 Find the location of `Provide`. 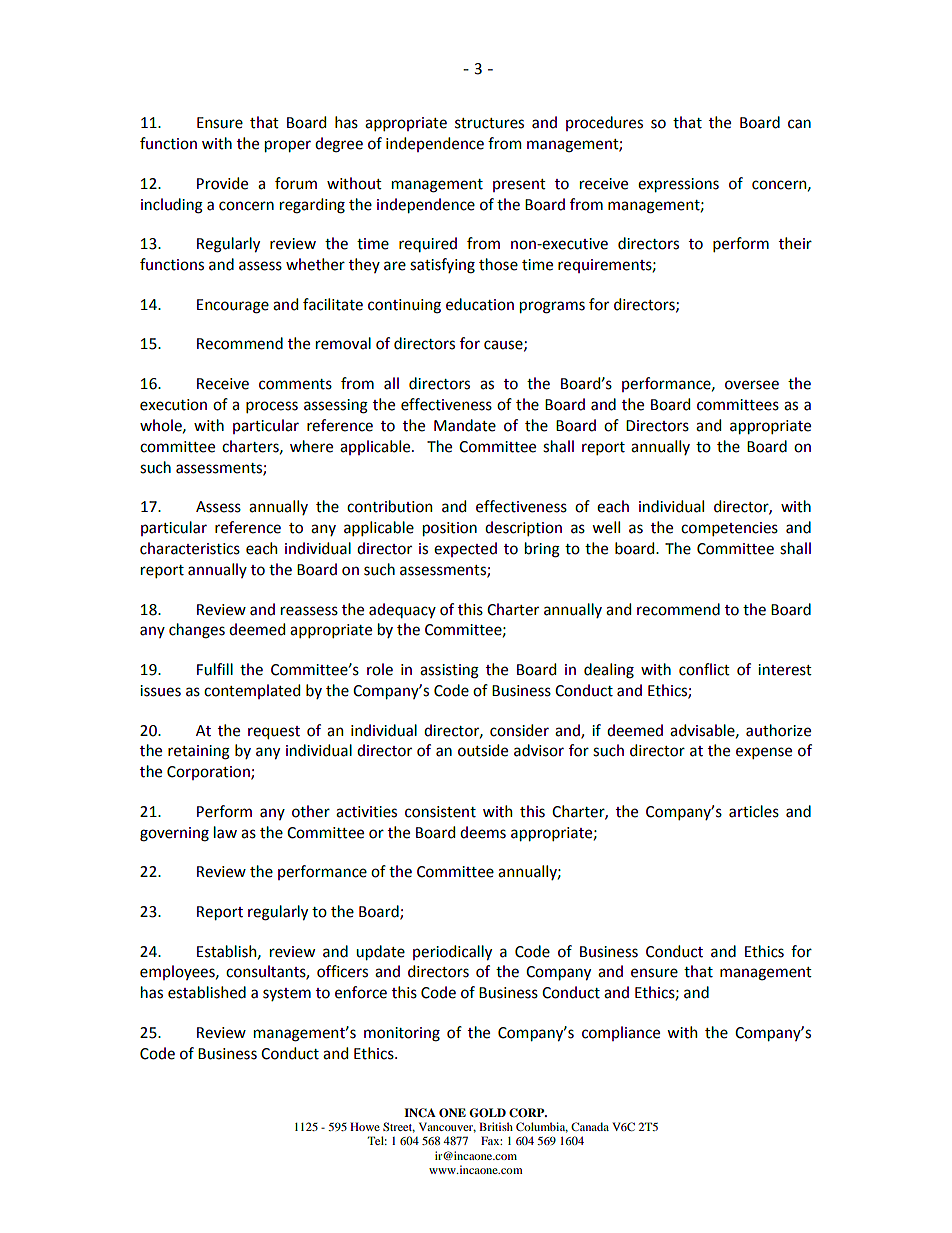

Provide is located at coordinates (222, 183).
